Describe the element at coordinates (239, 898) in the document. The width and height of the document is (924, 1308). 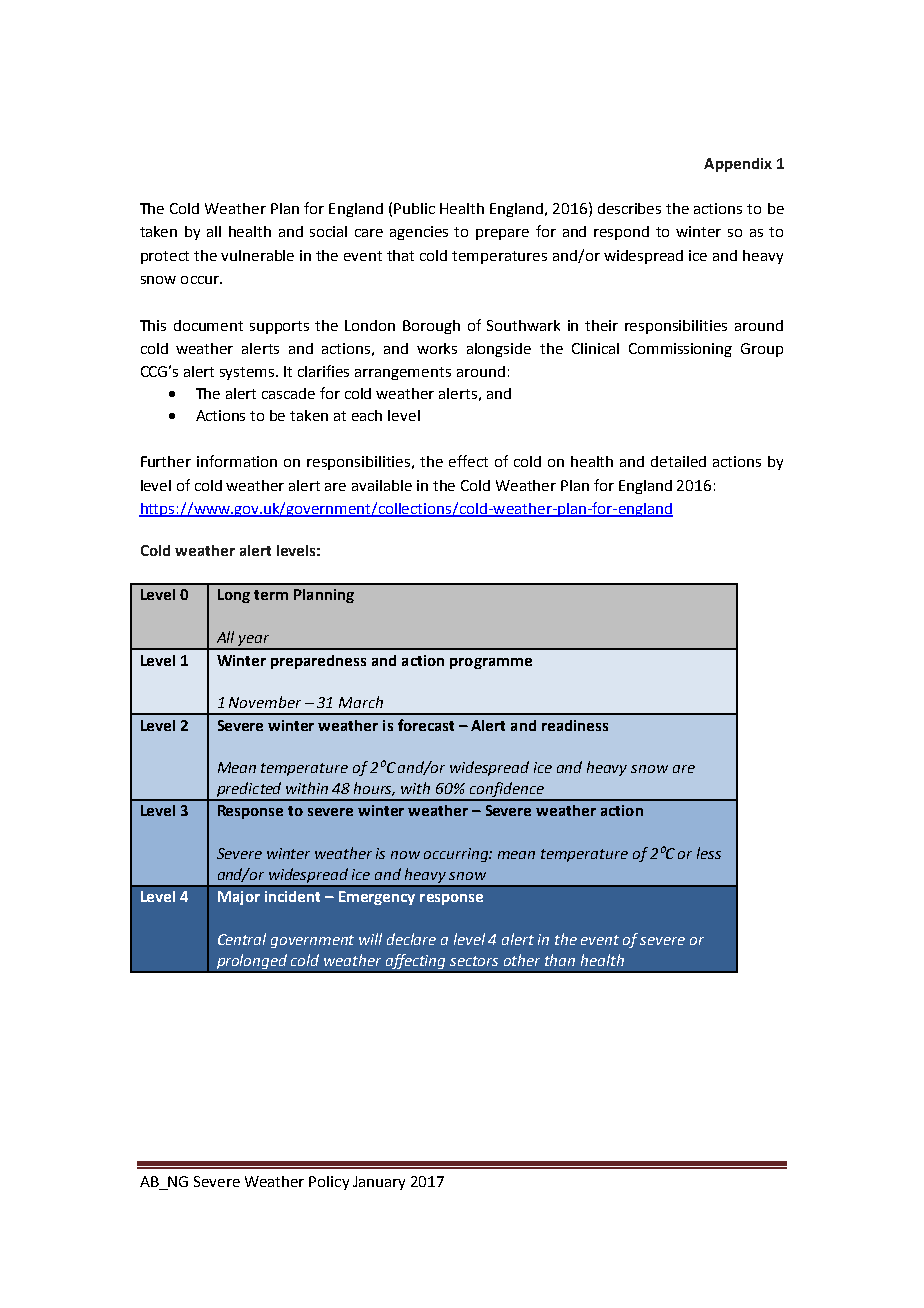
I see `Major` at that location.
